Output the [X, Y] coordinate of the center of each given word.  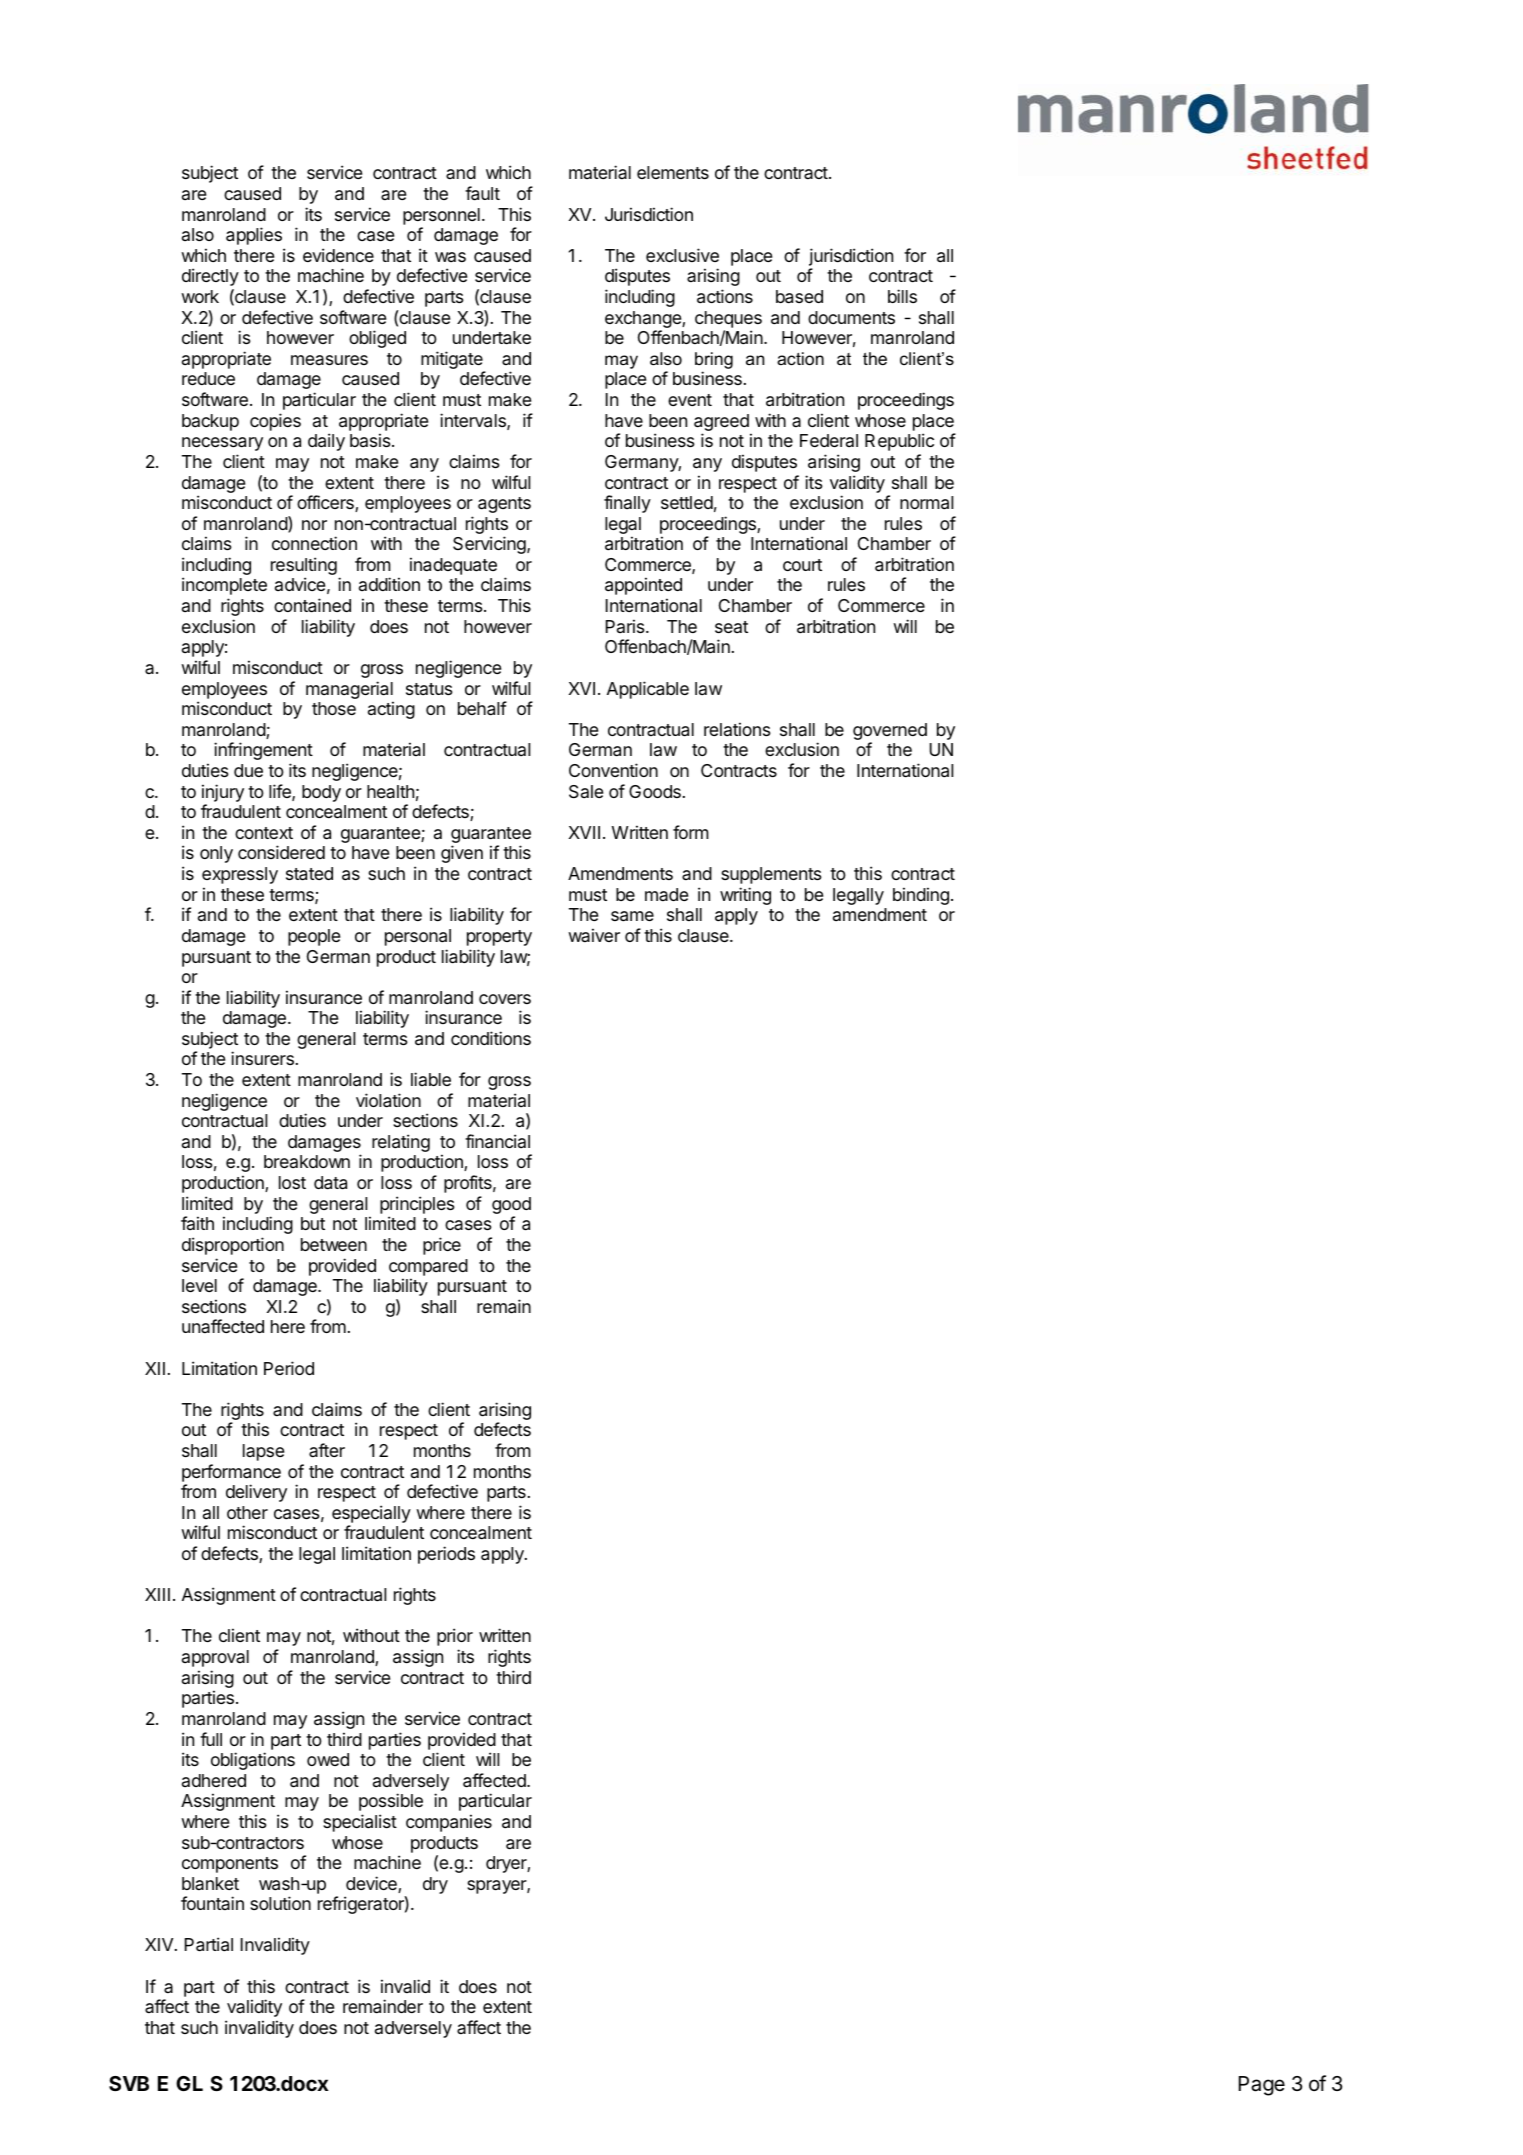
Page [1262, 2086]
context [264, 833]
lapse [263, 1452]
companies [449, 1823]
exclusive [682, 255]
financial [497, 1141]
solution [280, 1903]
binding [921, 896]
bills [902, 296]
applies [254, 236]
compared [428, 1267]
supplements [771, 875]
